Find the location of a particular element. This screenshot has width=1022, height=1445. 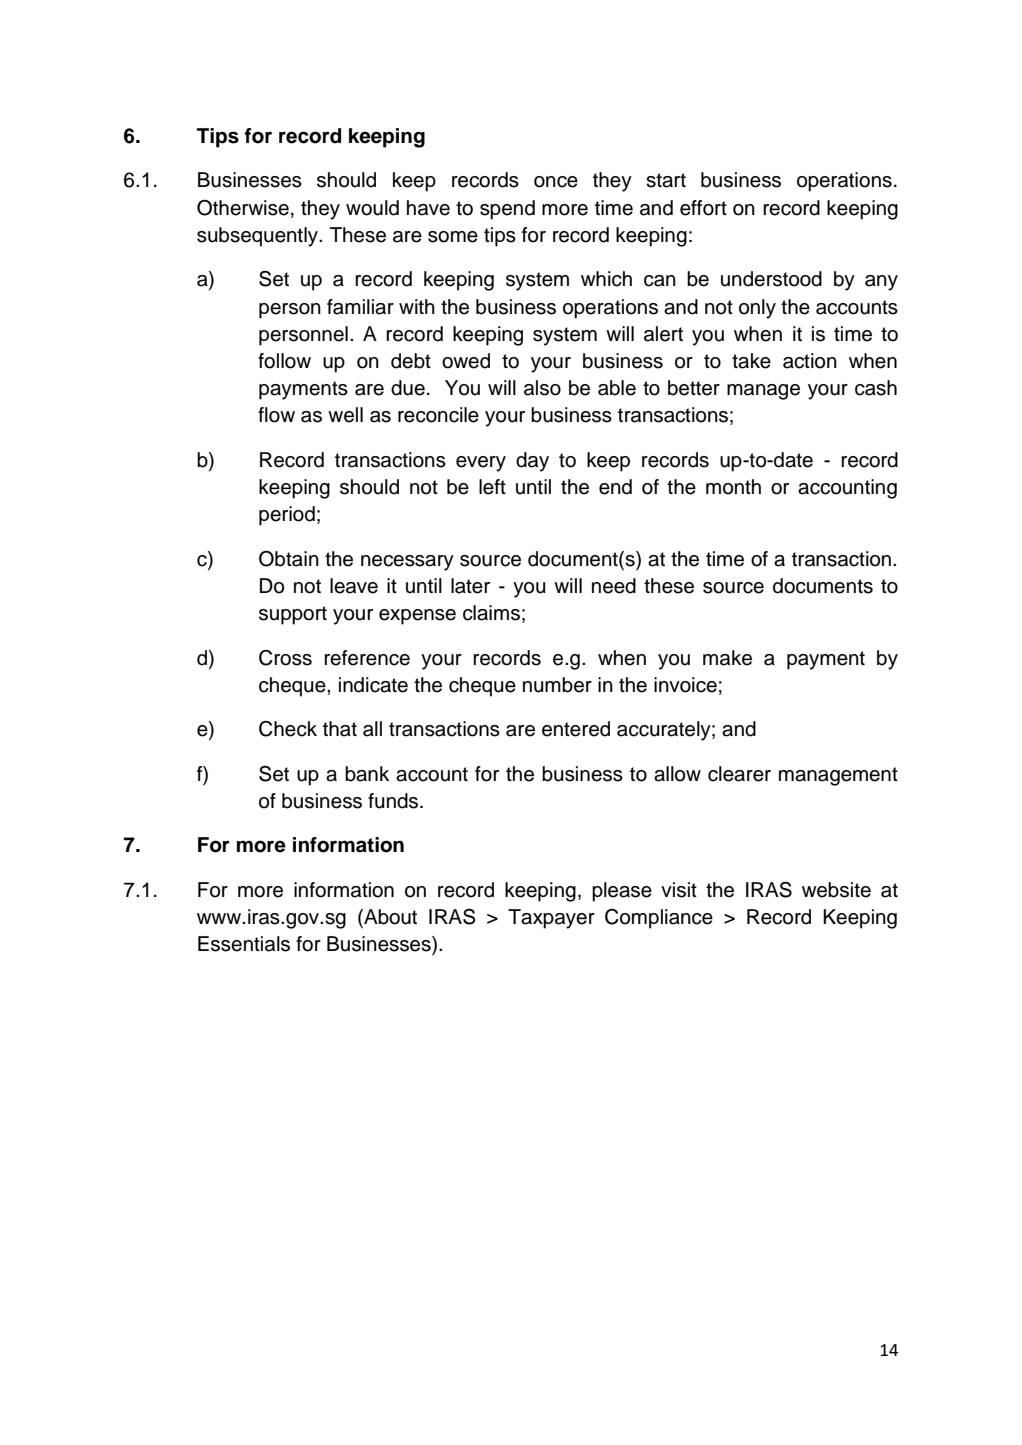

About is located at coordinates (389, 918).
